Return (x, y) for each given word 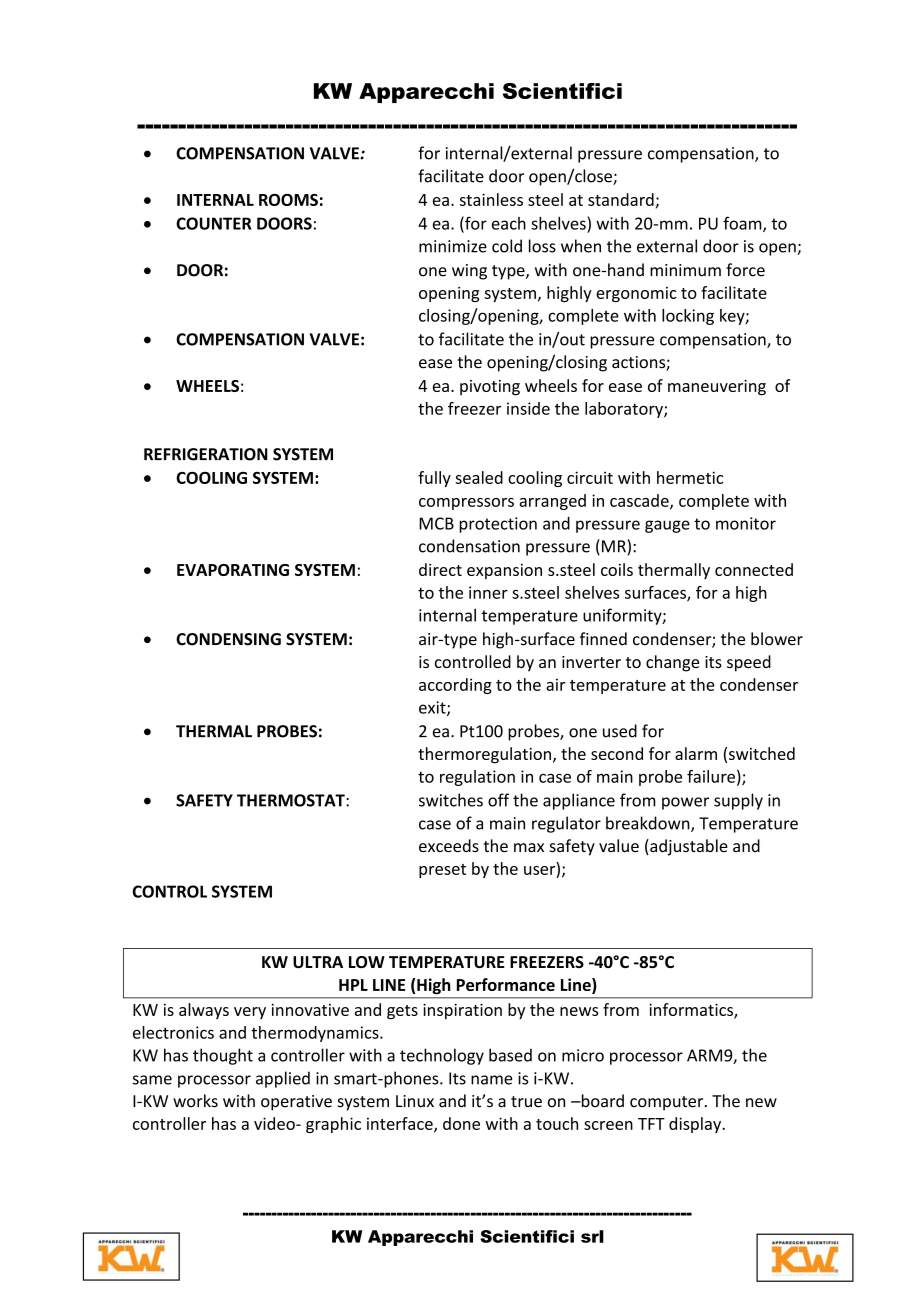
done (461, 1123)
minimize (453, 246)
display (696, 1125)
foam (743, 224)
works (195, 1101)
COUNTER (213, 223)
